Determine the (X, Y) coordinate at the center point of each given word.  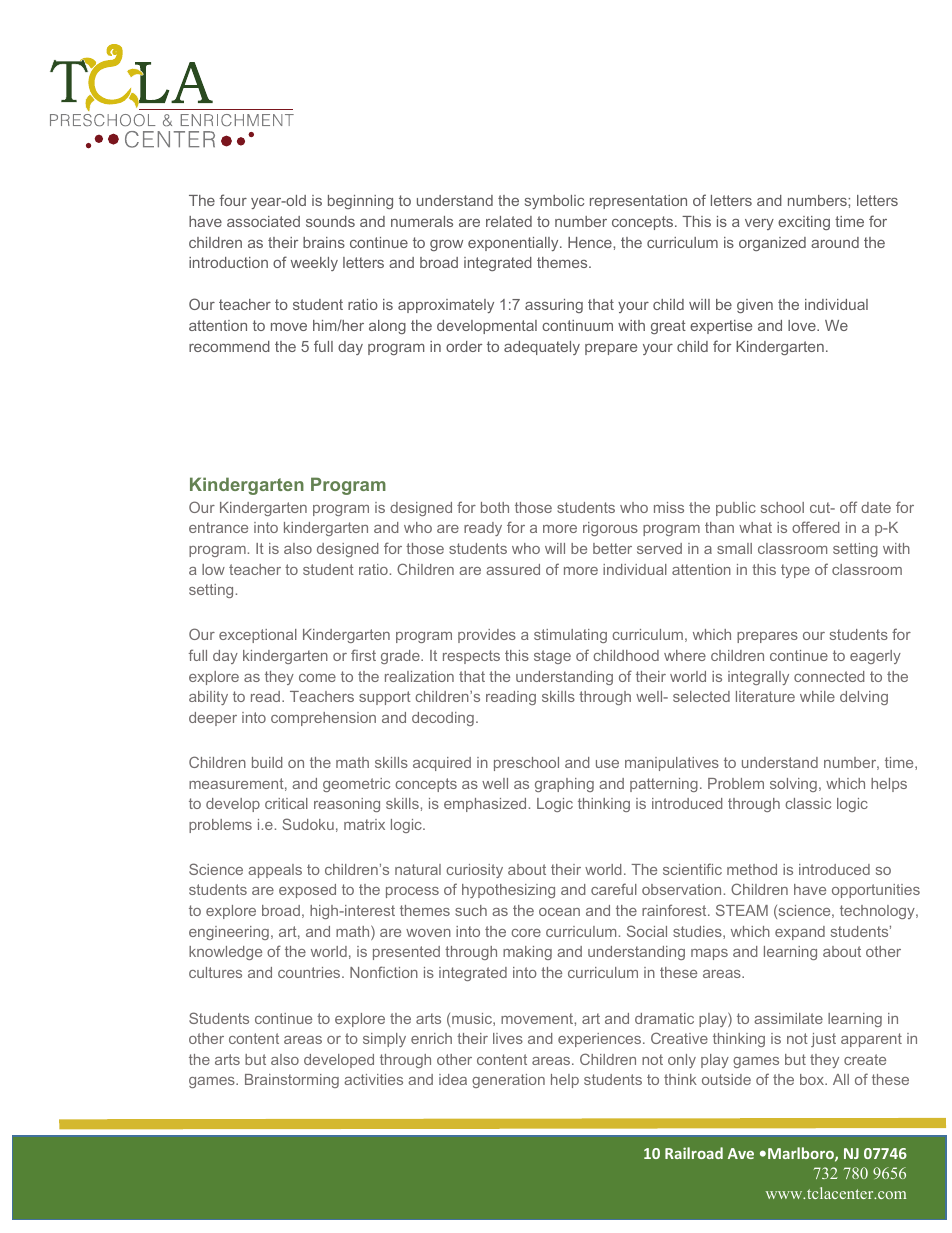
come (317, 678)
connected (829, 676)
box (813, 1079)
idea (453, 1079)
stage (552, 657)
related (509, 221)
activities (373, 1079)
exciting (804, 223)
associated (263, 221)
